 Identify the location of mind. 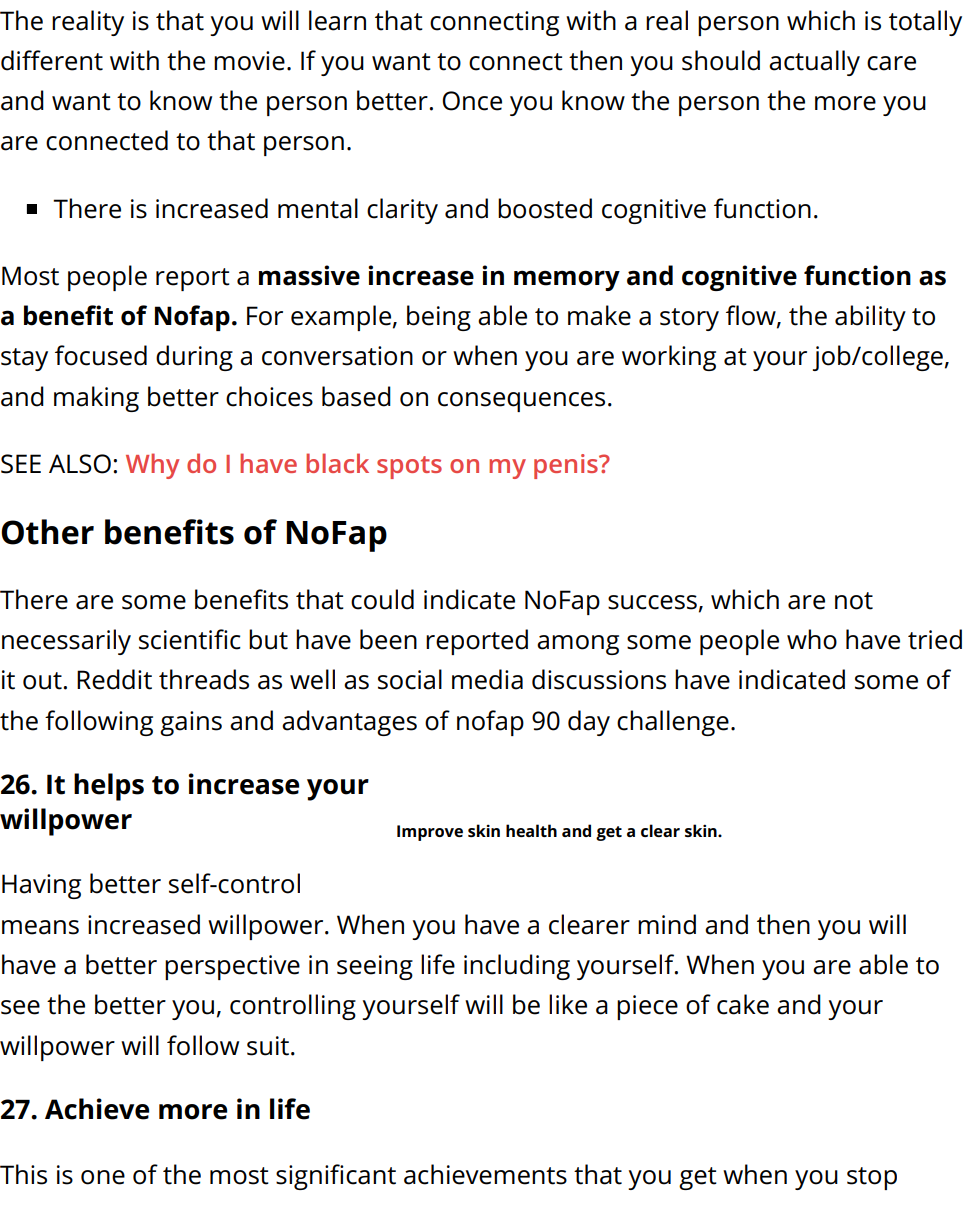
(667, 924).
